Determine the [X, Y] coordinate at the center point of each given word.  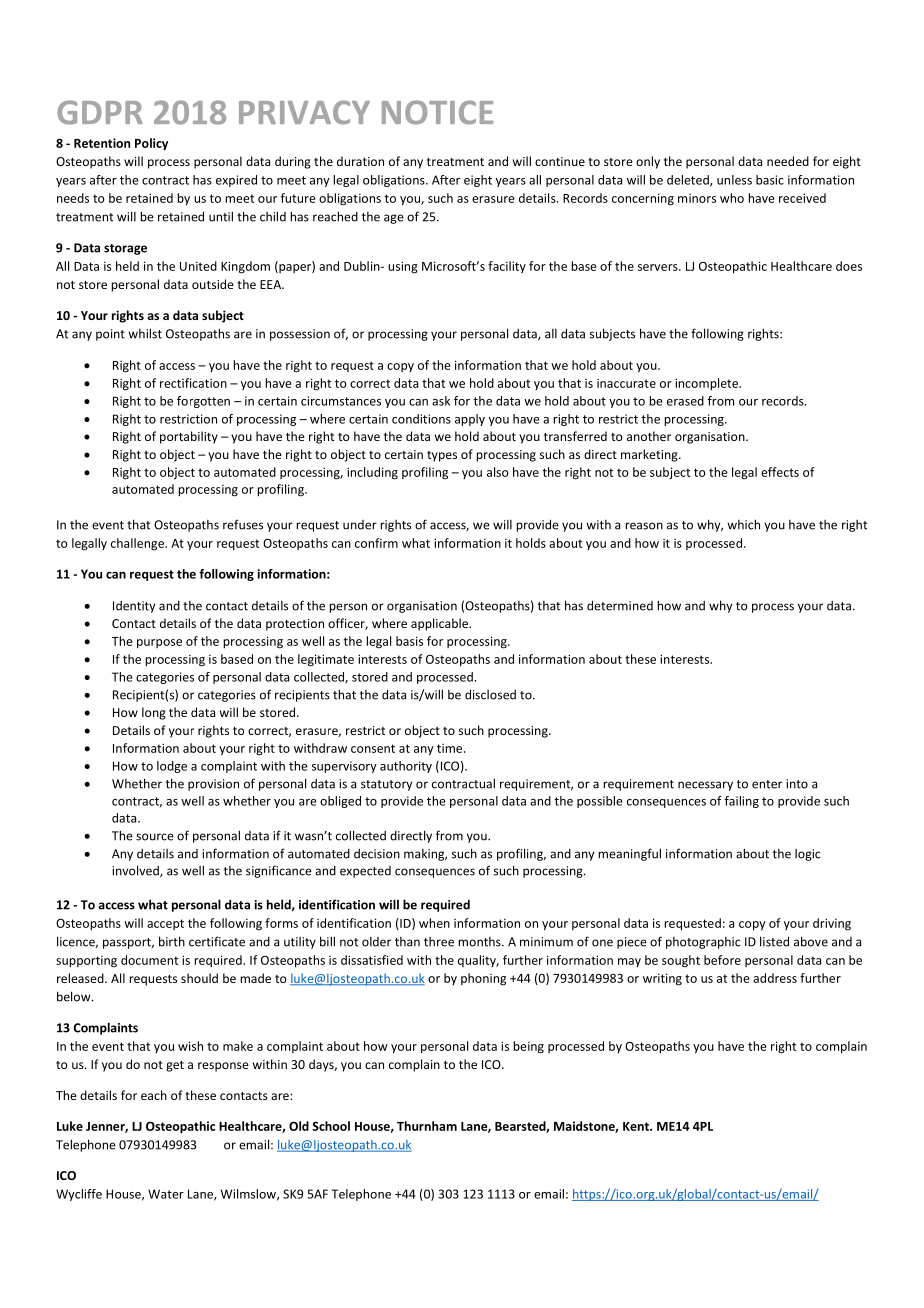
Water [166, 1194]
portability [189, 437]
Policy [151, 144]
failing [741, 802]
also [498, 472]
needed [788, 161]
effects [780, 472]
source [155, 837]
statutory [386, 785]
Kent [637, 1126]
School [331, 1126]
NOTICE [437, 112]
